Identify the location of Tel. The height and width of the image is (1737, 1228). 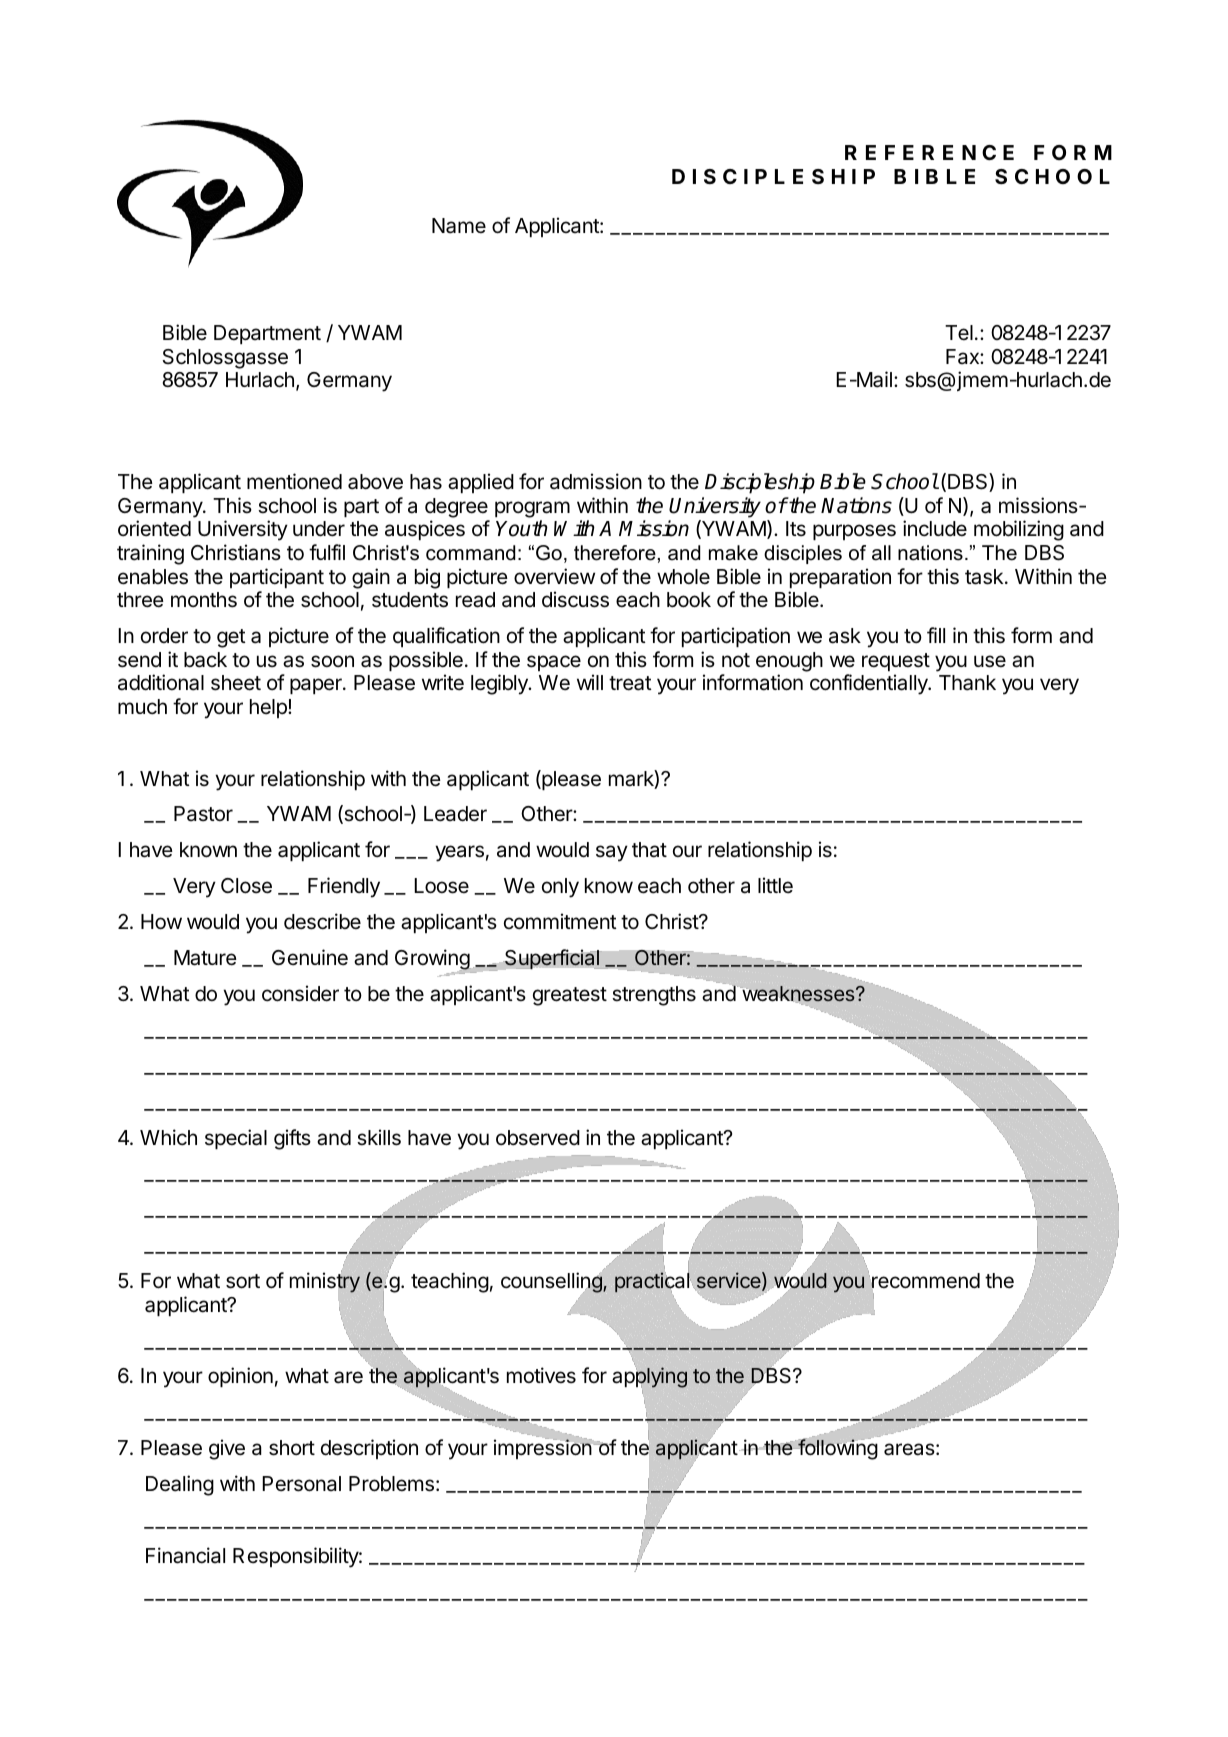
(959, 332).
